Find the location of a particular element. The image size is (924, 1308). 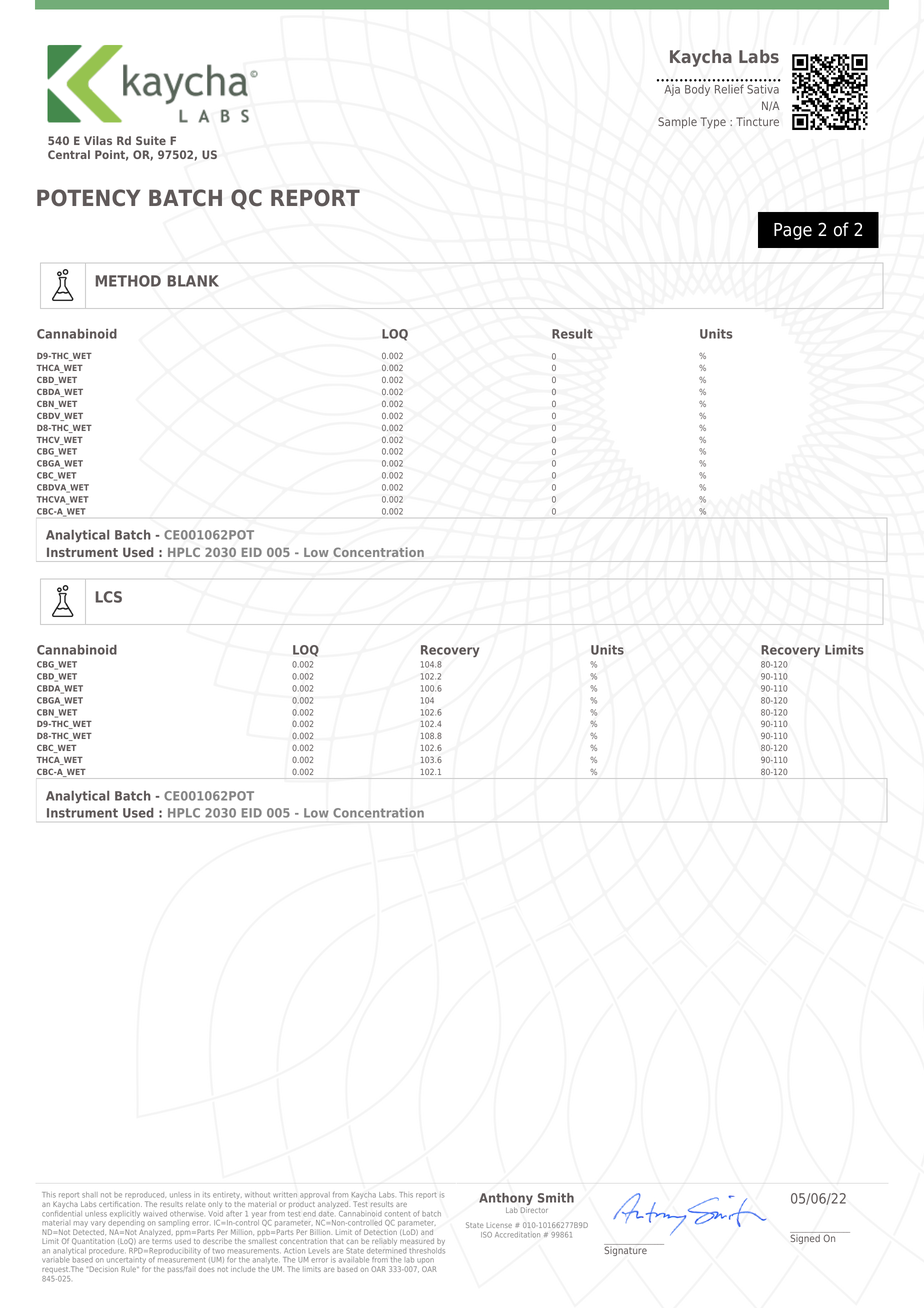

reproduced is located at coordinates (145, 1197).
